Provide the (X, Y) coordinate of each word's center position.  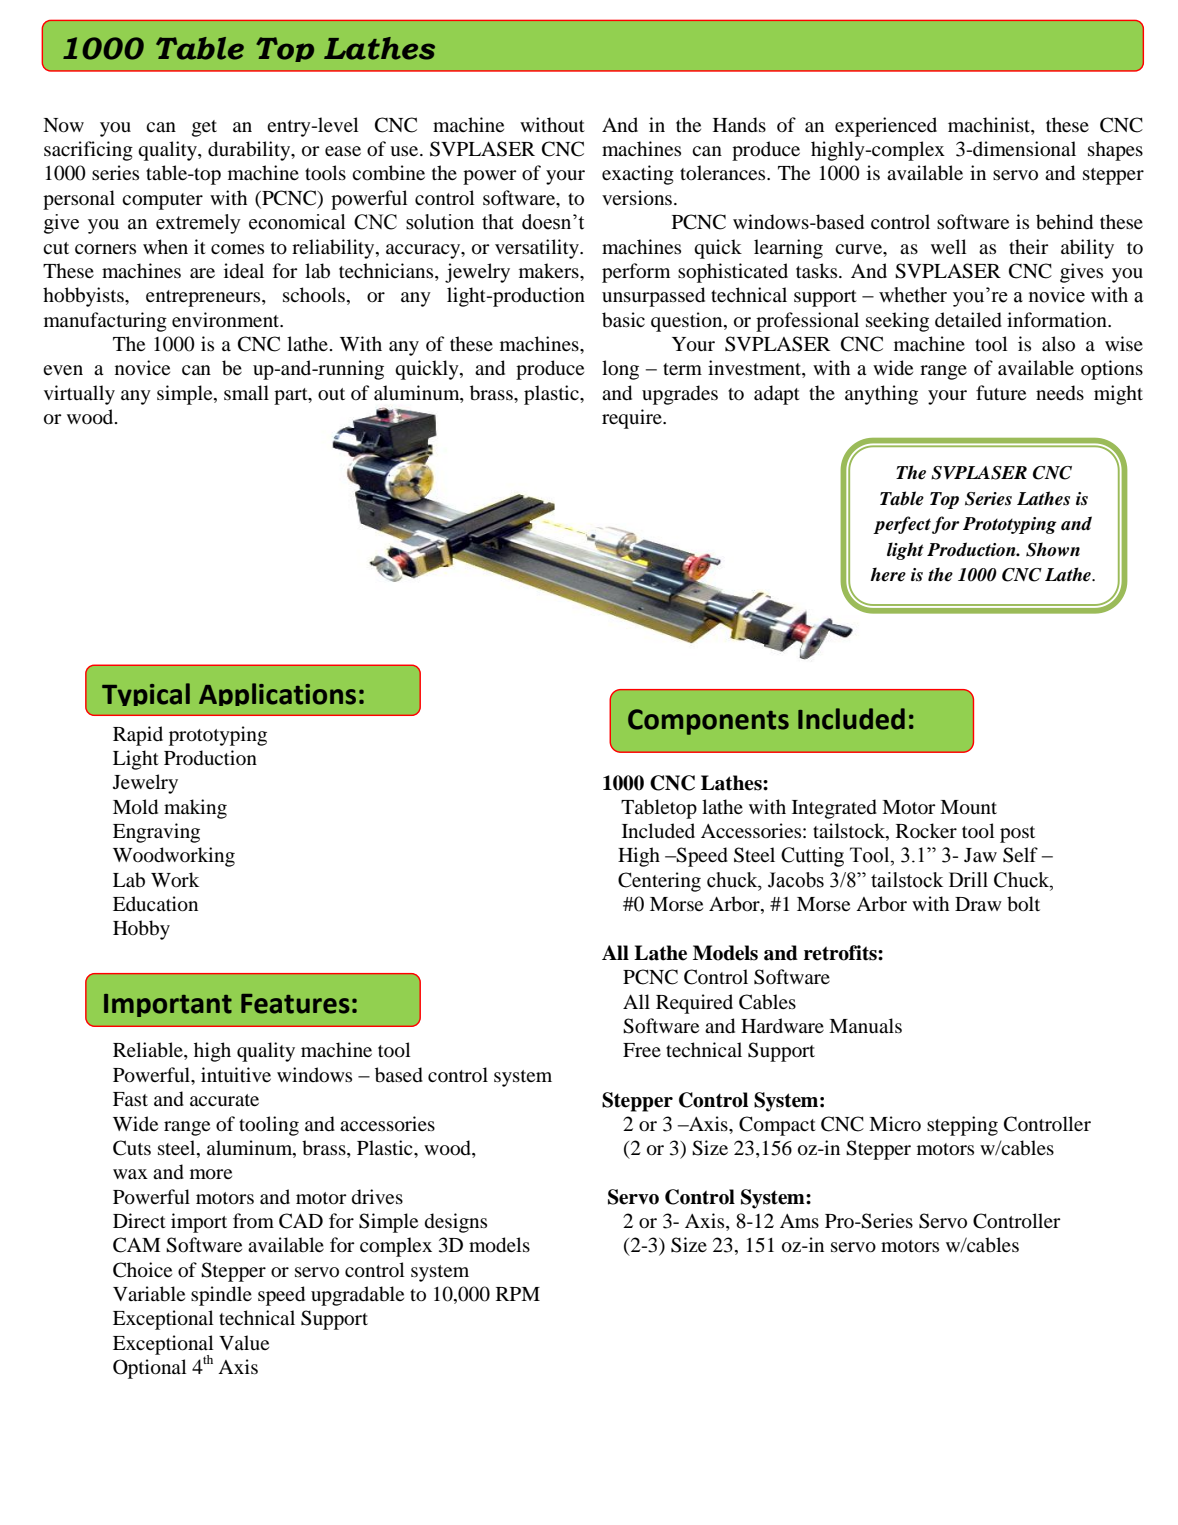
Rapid (138, 736)
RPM (518, 1294)
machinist (990, 124)
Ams (799, 1221)
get (204, 128)
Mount (968, 807)
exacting (638, 175)
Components (708, 722)
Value (244, 1342)
